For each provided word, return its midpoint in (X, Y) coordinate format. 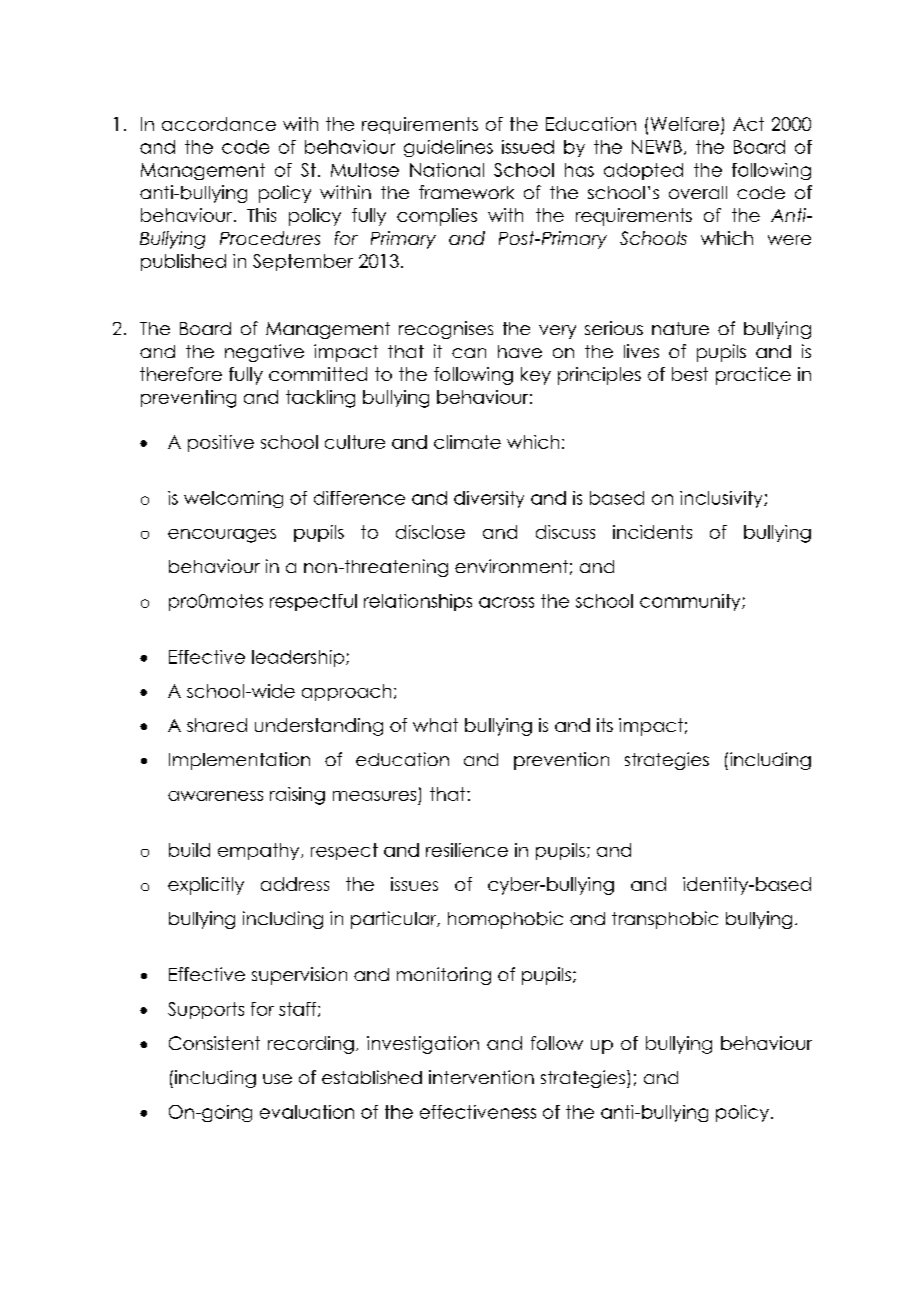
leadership (299, 658)
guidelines (448, 148)
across (506, 602)
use (277, 1079)
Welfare (685, 124)
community (691, 602)
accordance (219, 124)
